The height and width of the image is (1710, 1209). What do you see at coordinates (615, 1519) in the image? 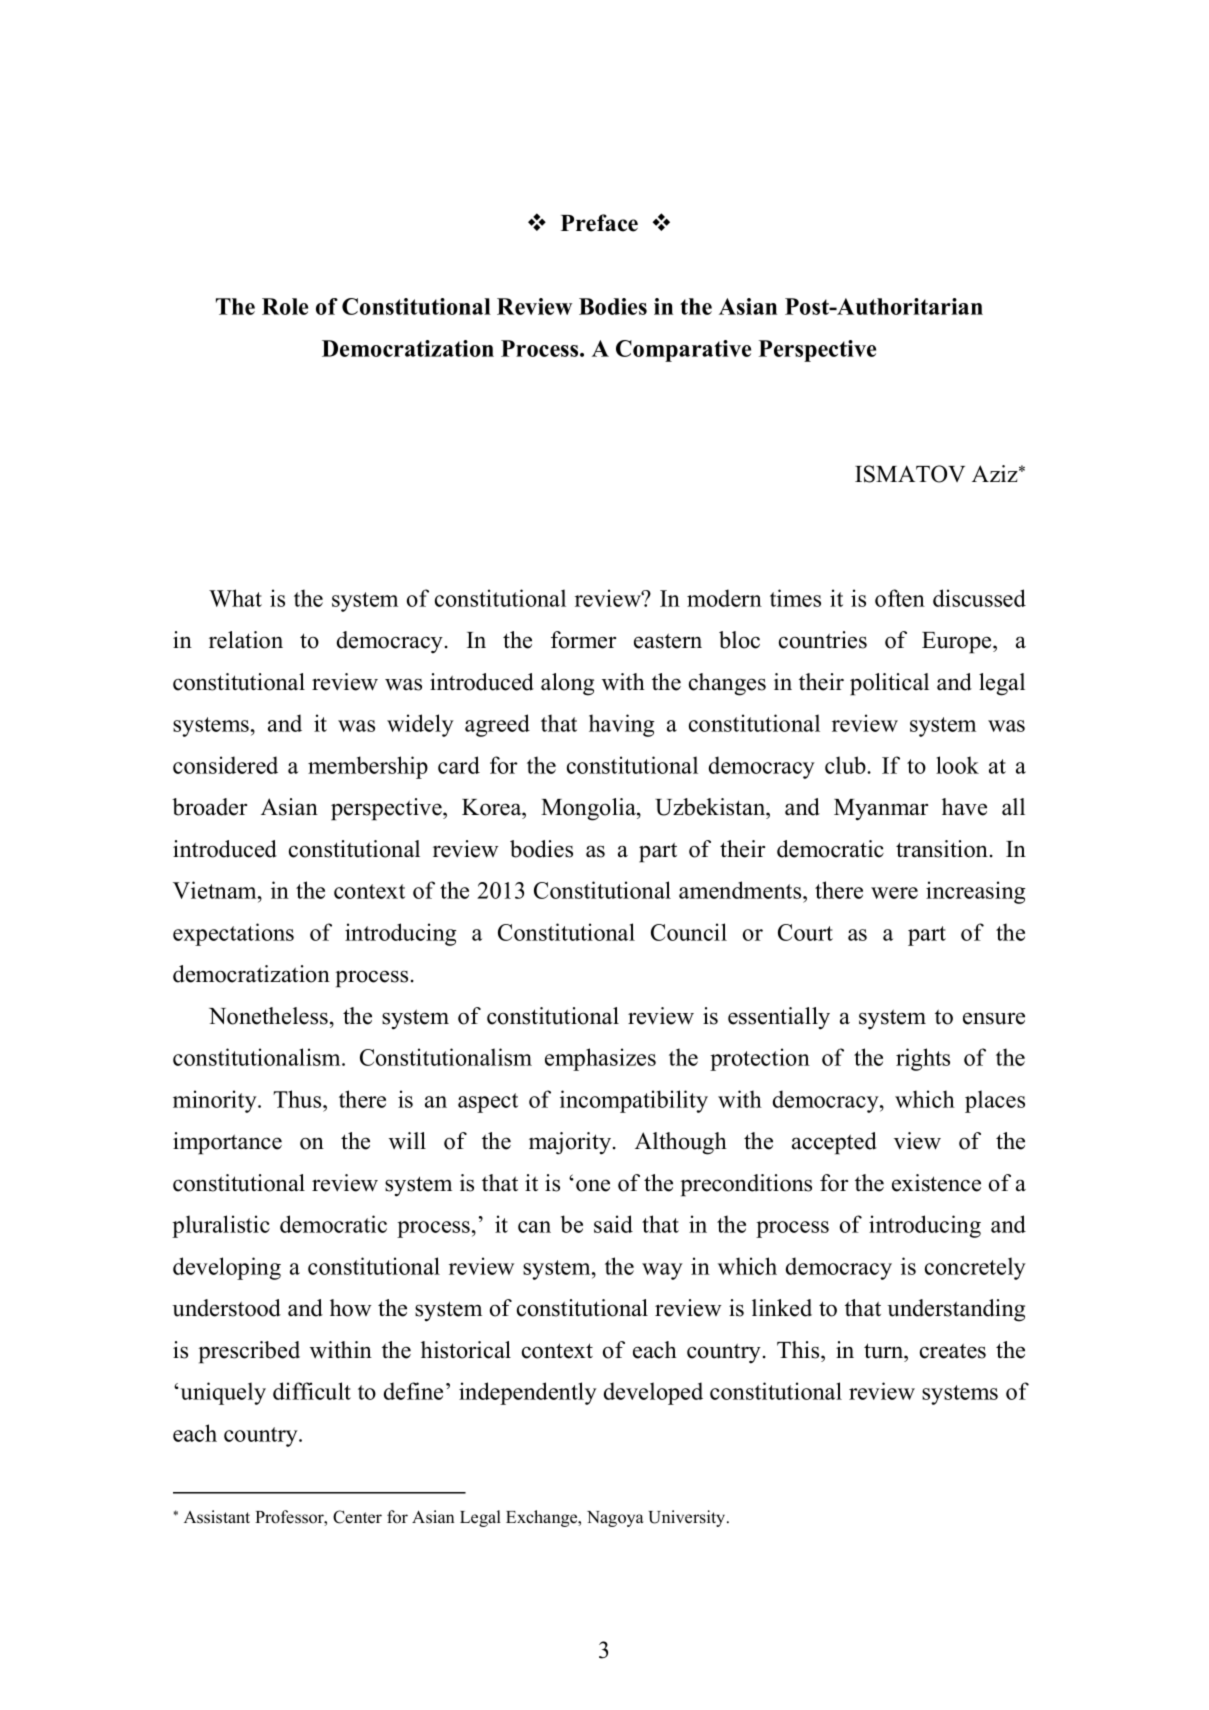
I see `Nagoya` at bounding box center [615, 1519].
